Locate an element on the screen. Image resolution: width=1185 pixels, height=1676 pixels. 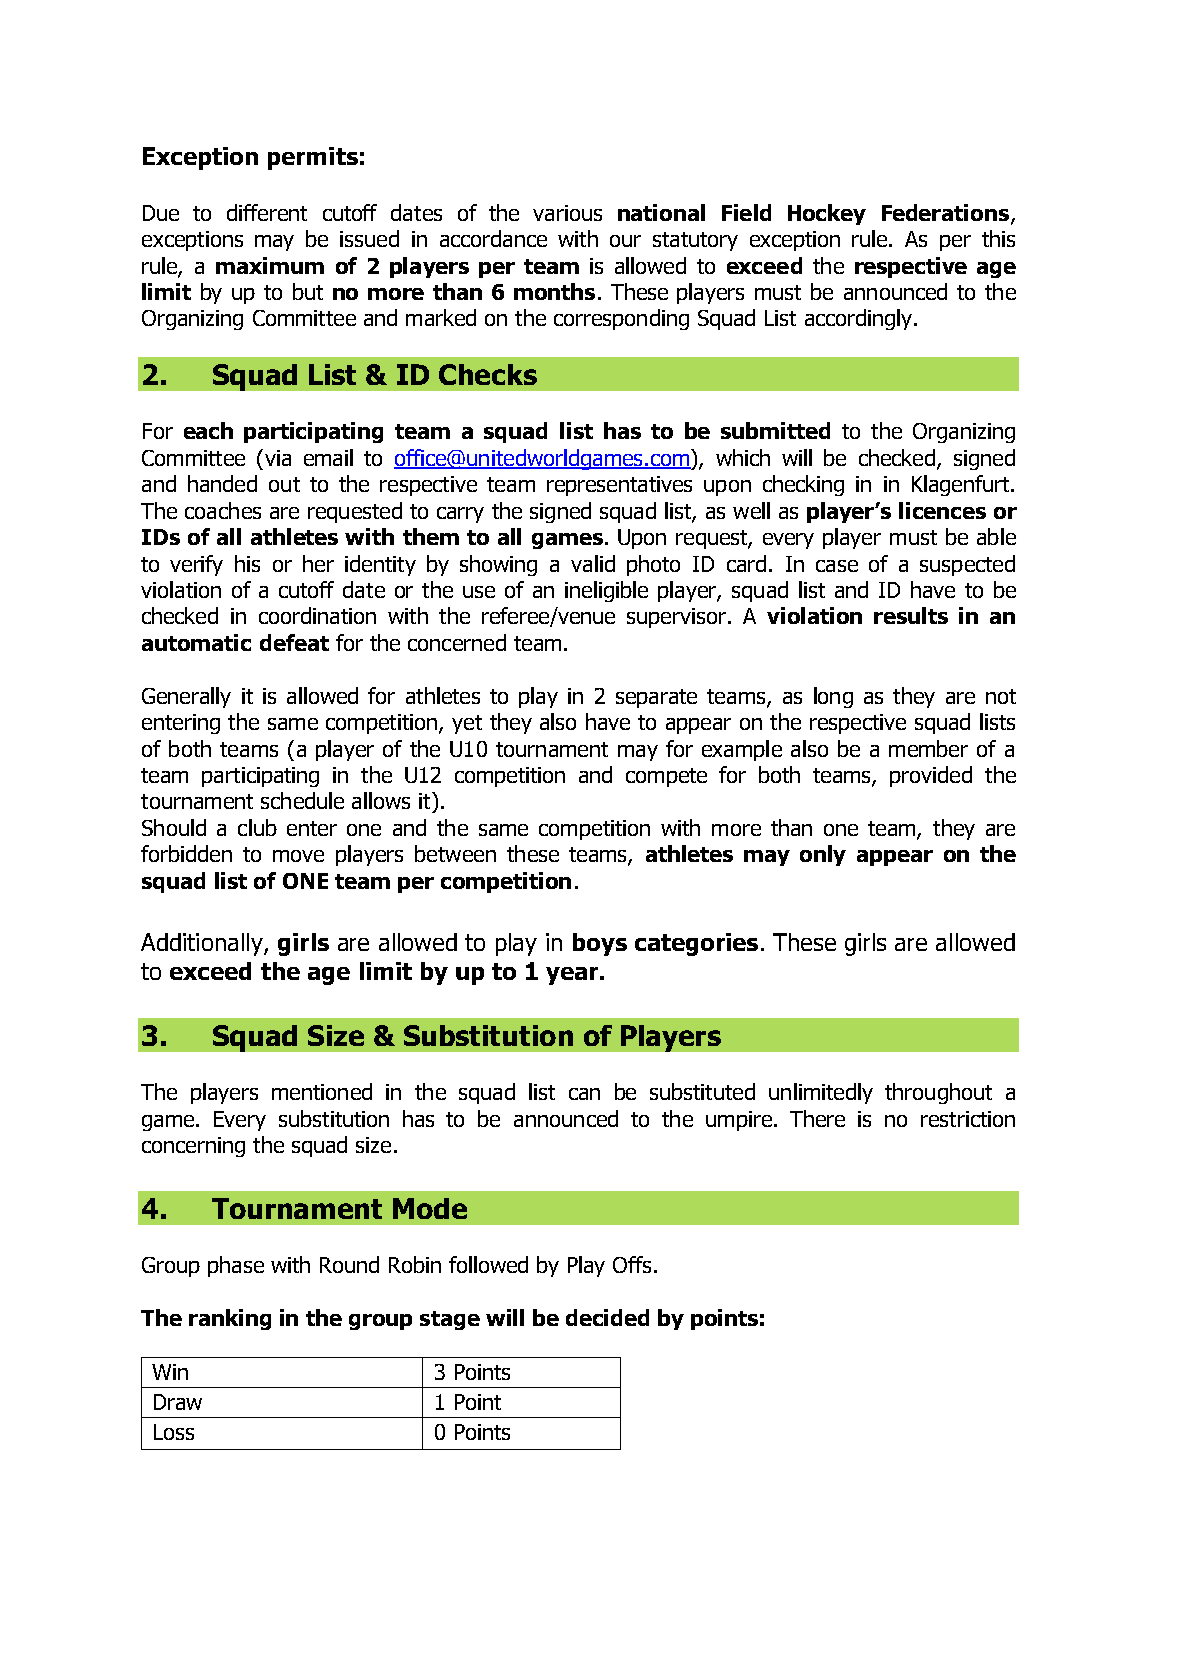
throughout is located at coordinates (938, 1093).
